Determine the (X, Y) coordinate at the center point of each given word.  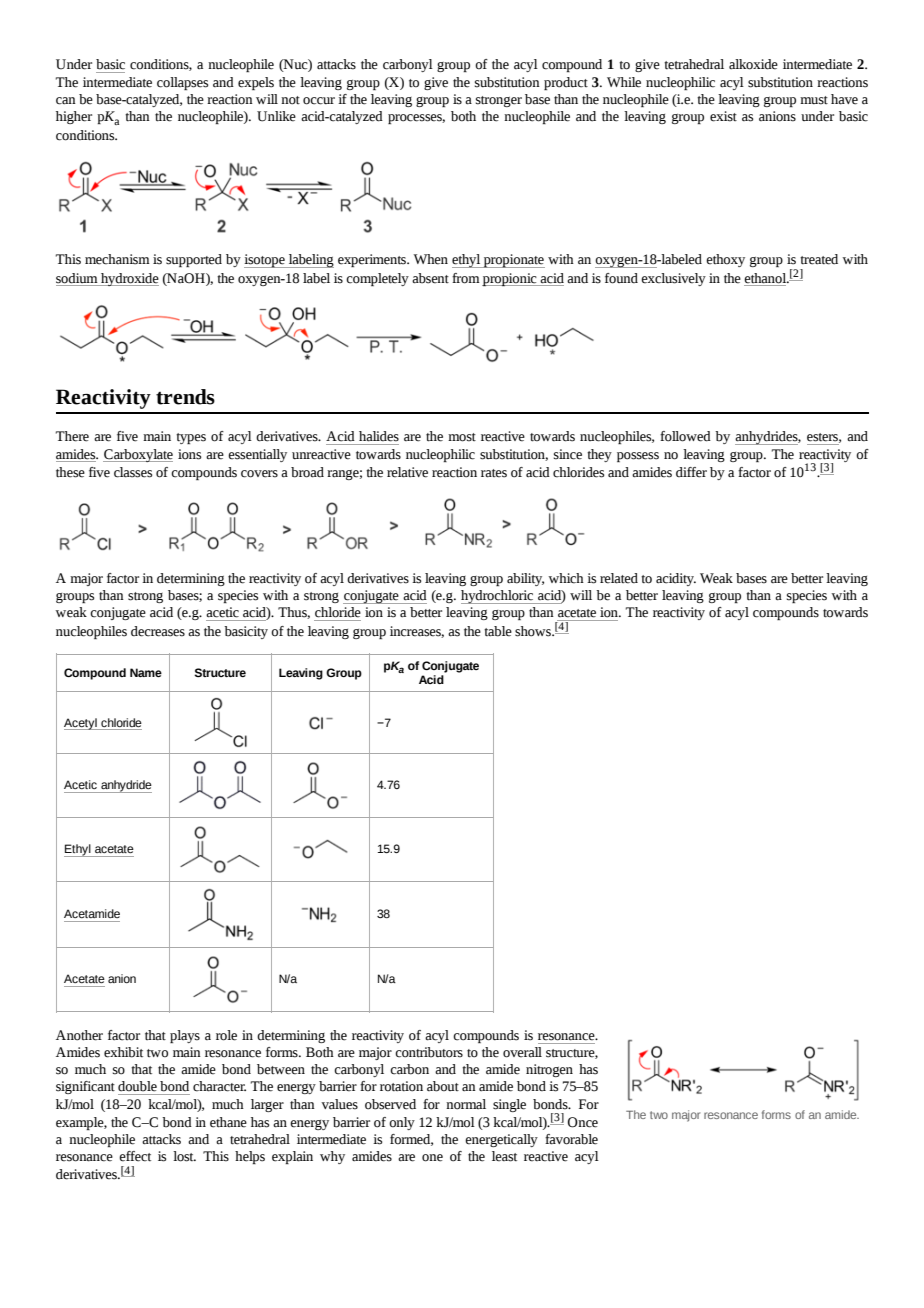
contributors (429, 1052)
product (566, 83)
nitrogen (549, 1070)
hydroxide (129, 279)
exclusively (673, 279)
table (498, 631)
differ (691, 472)
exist (723, 116)
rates (494, 473)
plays (185, 1036)
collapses (182, 83)
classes (133, 472)
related (619, 578)
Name (146, 672)
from (466, 278)
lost (184, 1156)
